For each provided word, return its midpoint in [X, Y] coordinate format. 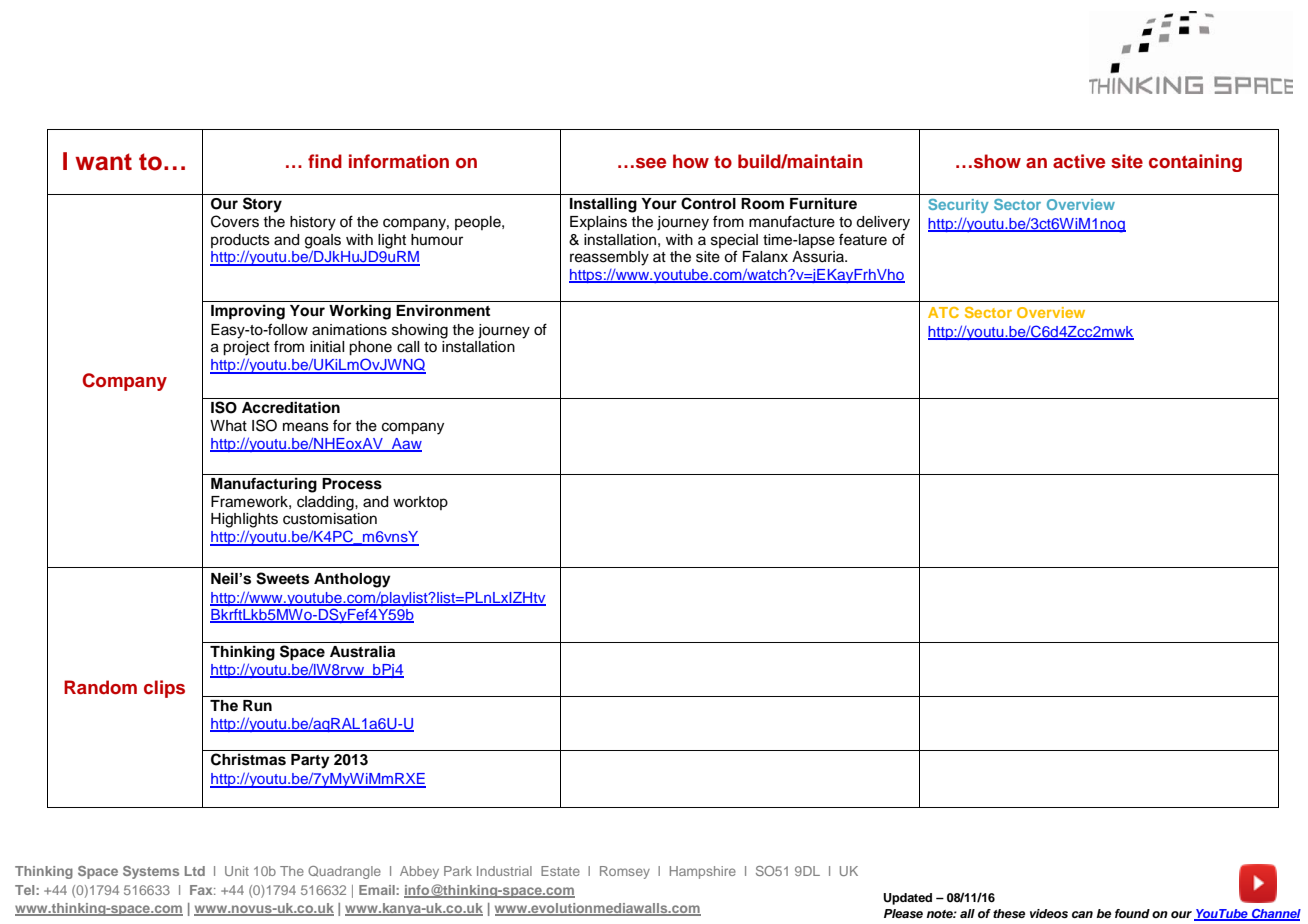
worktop [420, 503]
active [1079, 161]
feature [863, 239]
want [103, 162]
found [1132, 913]
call [408, 347]
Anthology [352, 580]
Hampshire [703, 872]
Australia [362, 651]
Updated [907, 899]
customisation [330, 519]
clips [164, 689]
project [246, 348]
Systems [151, 872]
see [651, 163]
